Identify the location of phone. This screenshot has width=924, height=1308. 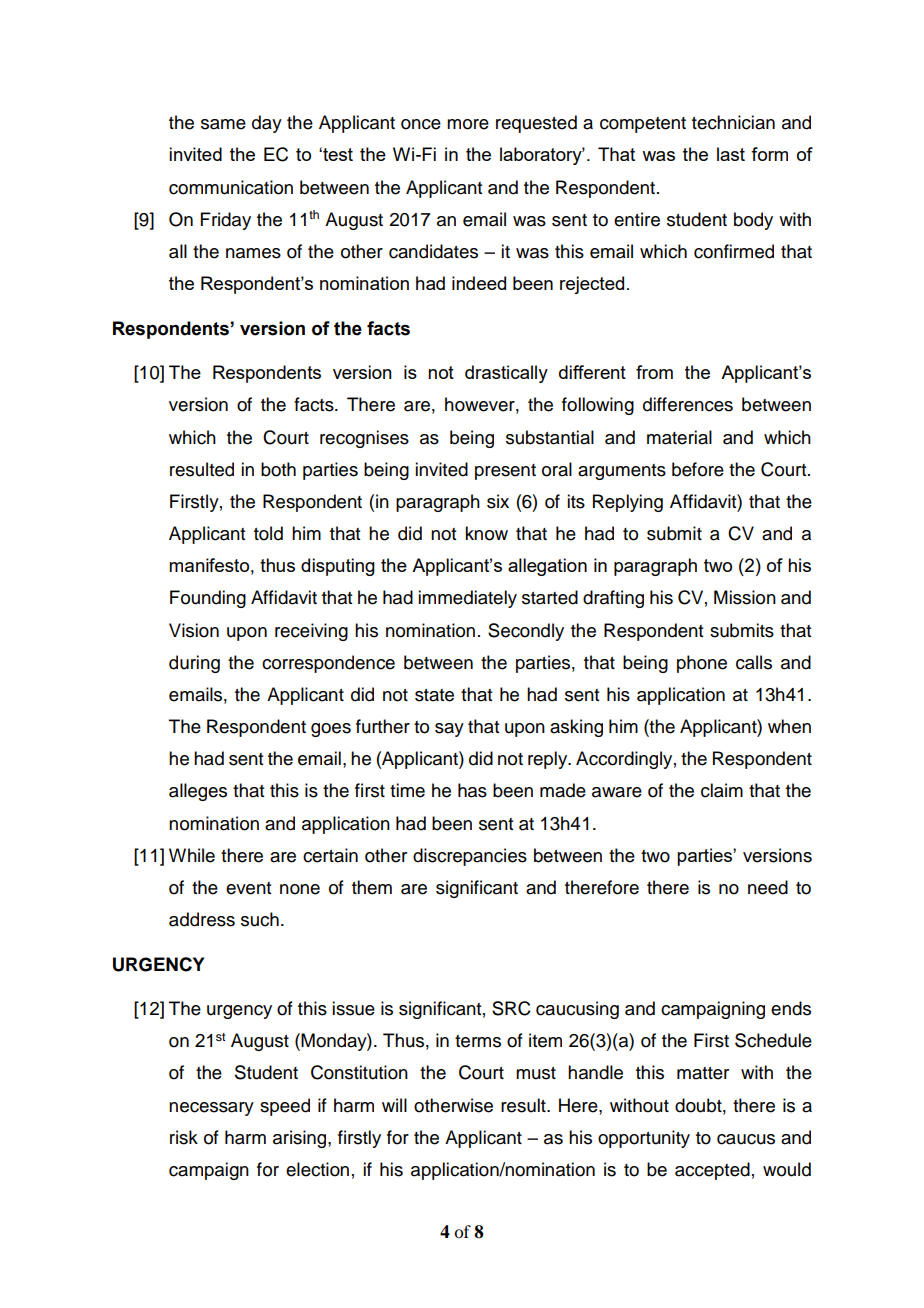
(702, 664).
